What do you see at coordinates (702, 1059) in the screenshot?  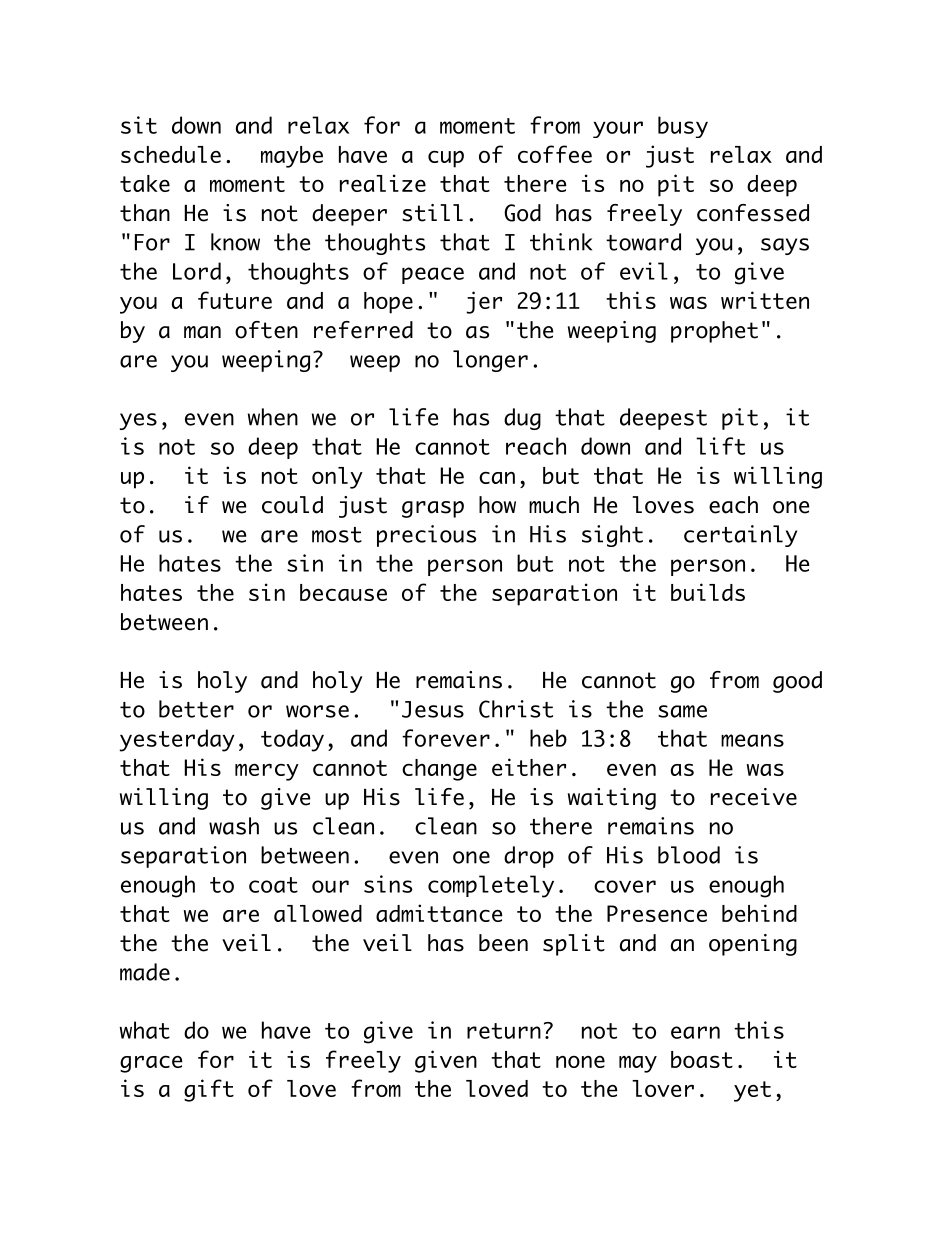 I see `boast` at bounding box center [702, 1059].
